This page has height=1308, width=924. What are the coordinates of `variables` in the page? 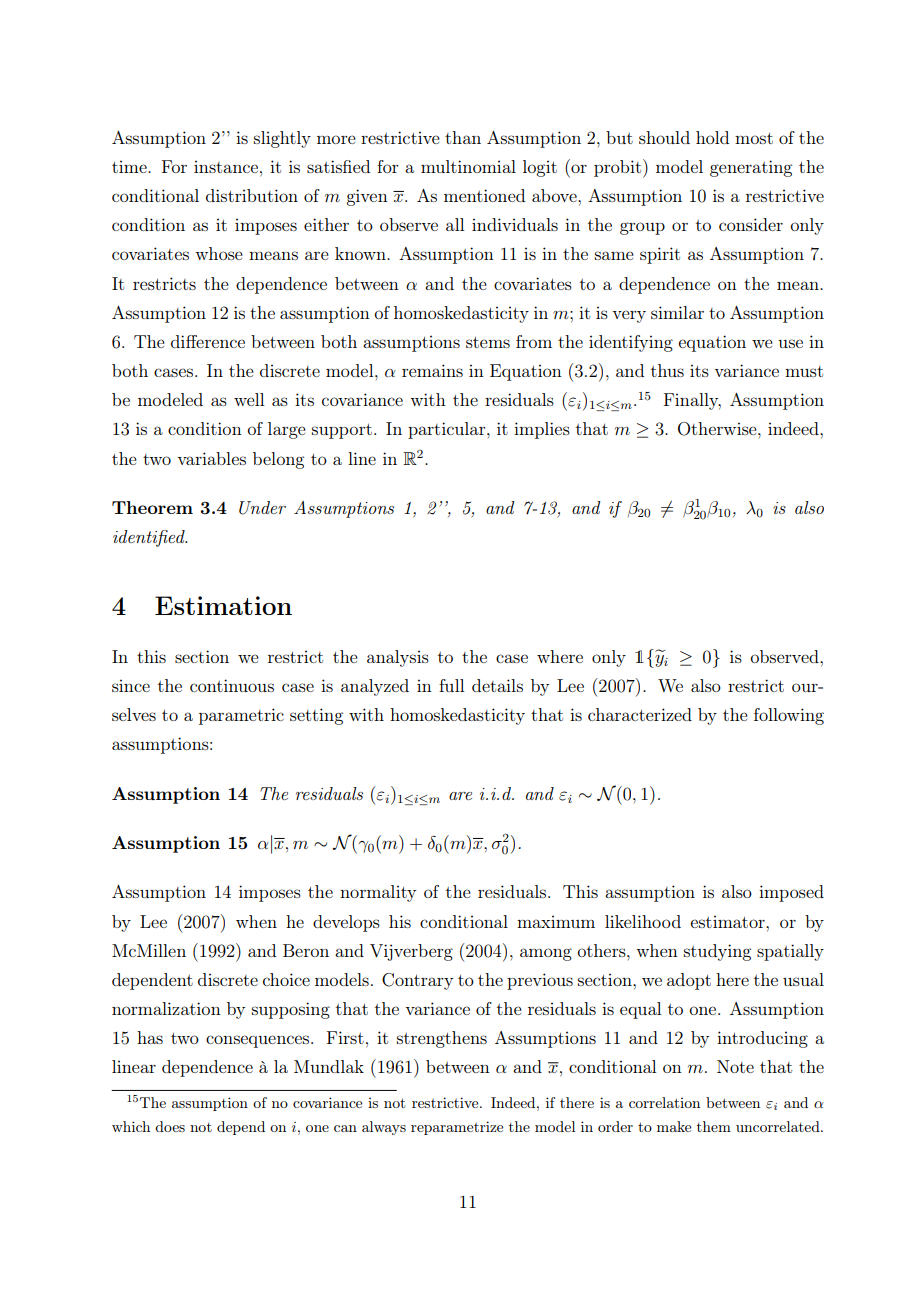 It's located at (211, 458).
